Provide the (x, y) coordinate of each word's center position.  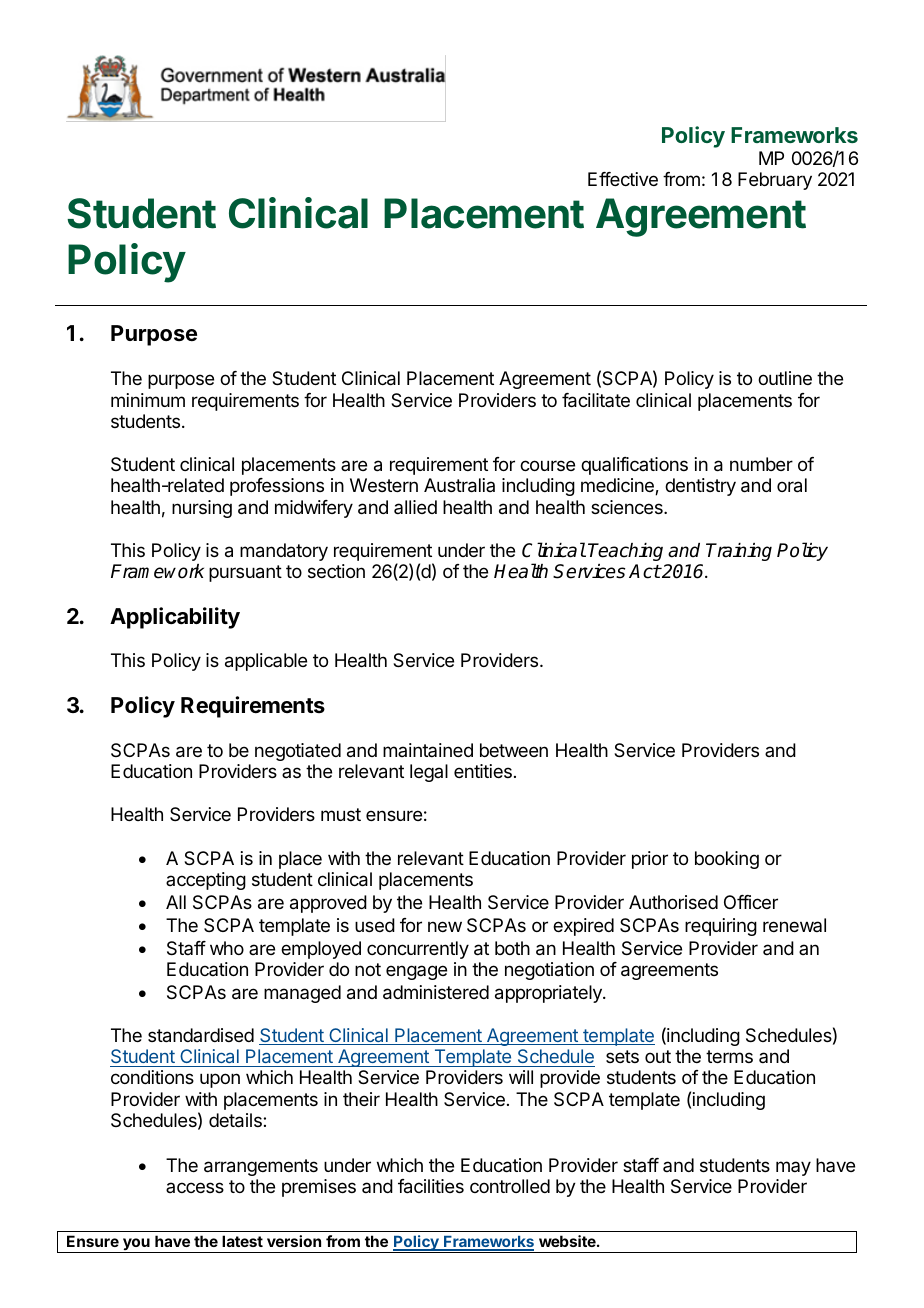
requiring (721, 927)
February (775, 181)
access (195, 1187)
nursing (202, 509)
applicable (266, 662)
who (227, 948)
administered (436, 992)
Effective (623, 179)
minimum (148, 400)
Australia (459, 485)
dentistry (700, 487)
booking (727, 860)
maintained (428, 750)
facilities (431, 1186)
